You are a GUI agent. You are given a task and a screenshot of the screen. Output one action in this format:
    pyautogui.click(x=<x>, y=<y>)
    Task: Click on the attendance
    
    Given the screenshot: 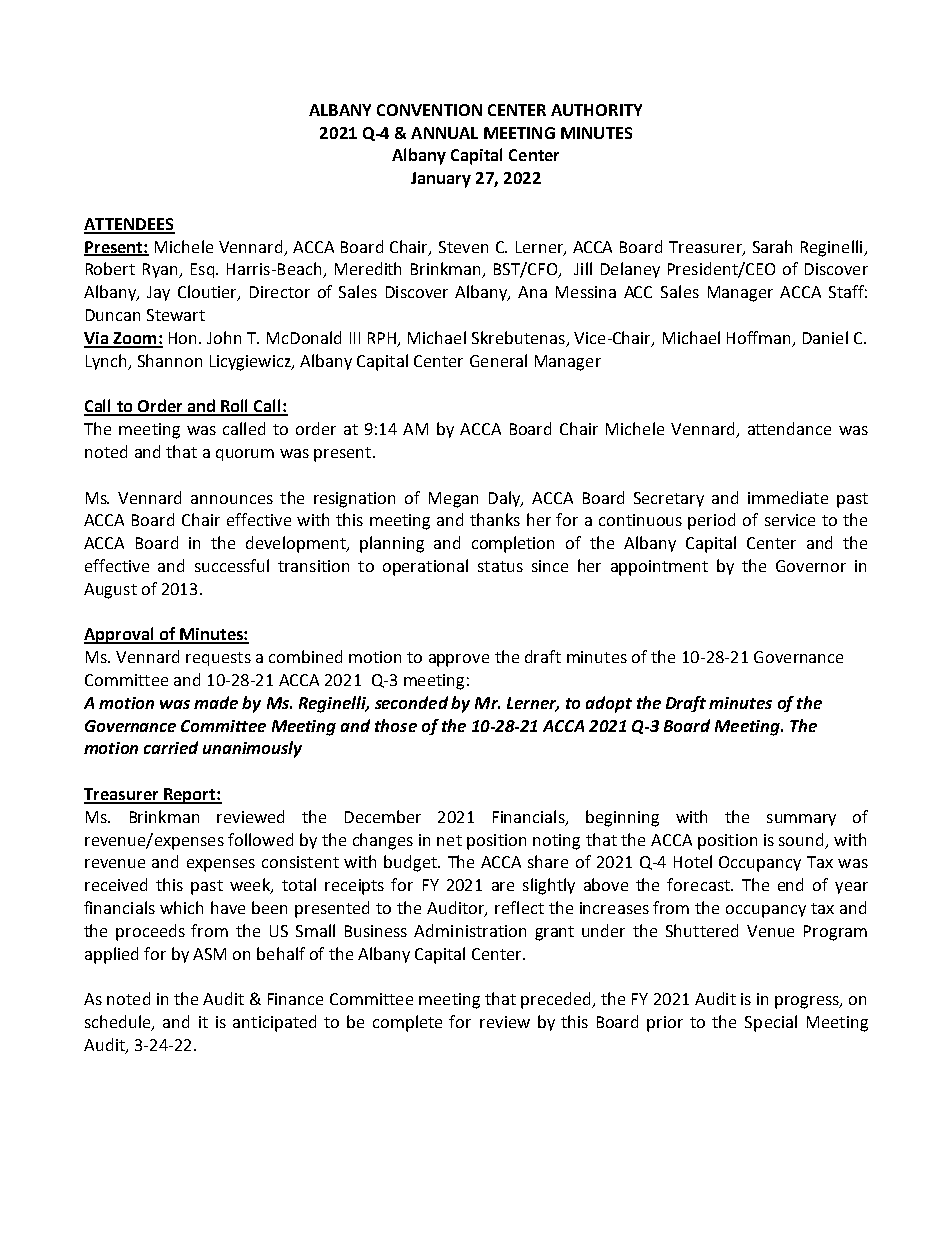 What is the action you would take?
    pyautogui.click(x=789, y=428)
